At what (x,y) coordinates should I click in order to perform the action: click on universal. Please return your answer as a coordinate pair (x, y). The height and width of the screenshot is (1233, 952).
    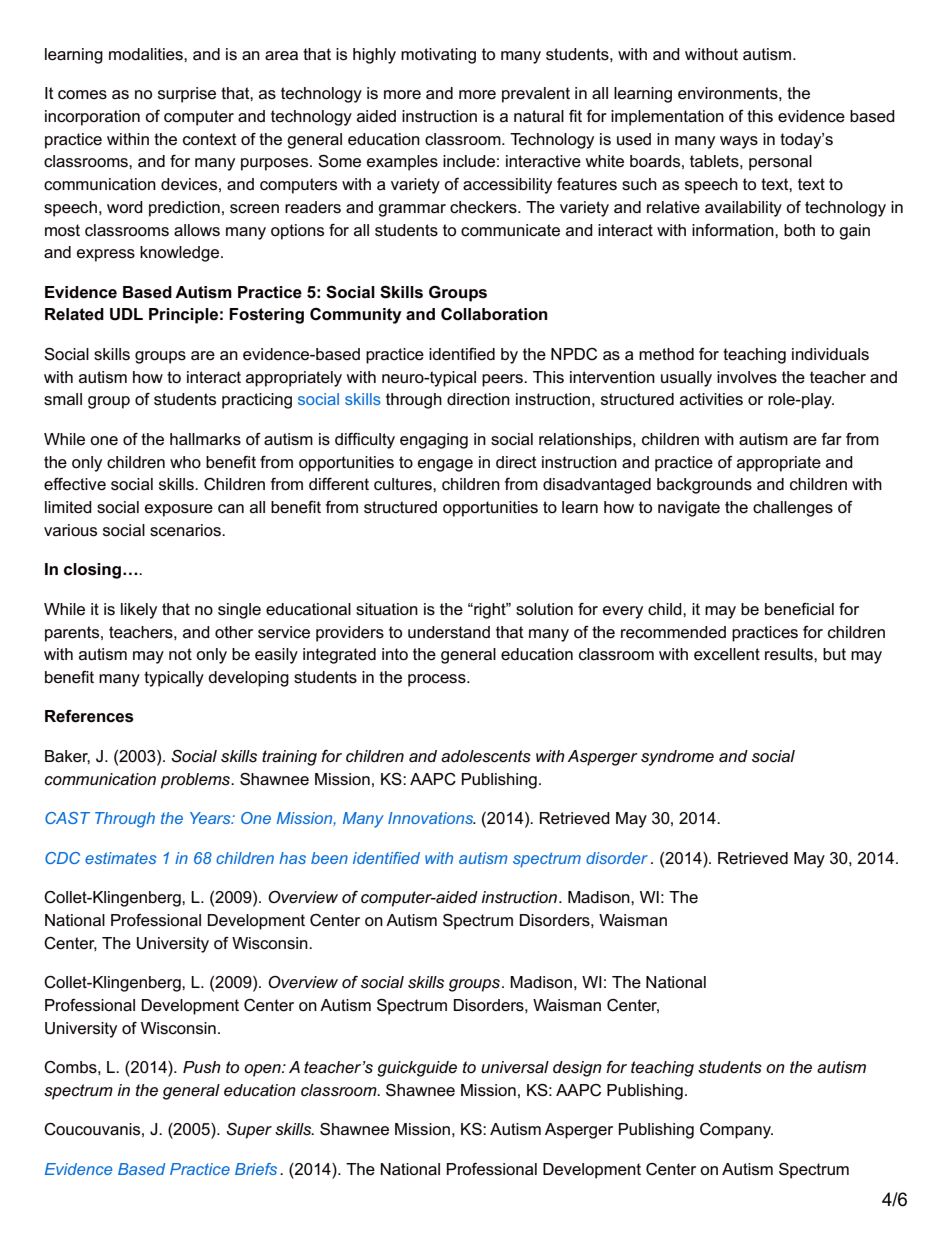
    Looking at the image, I should click on (515, 1067).
